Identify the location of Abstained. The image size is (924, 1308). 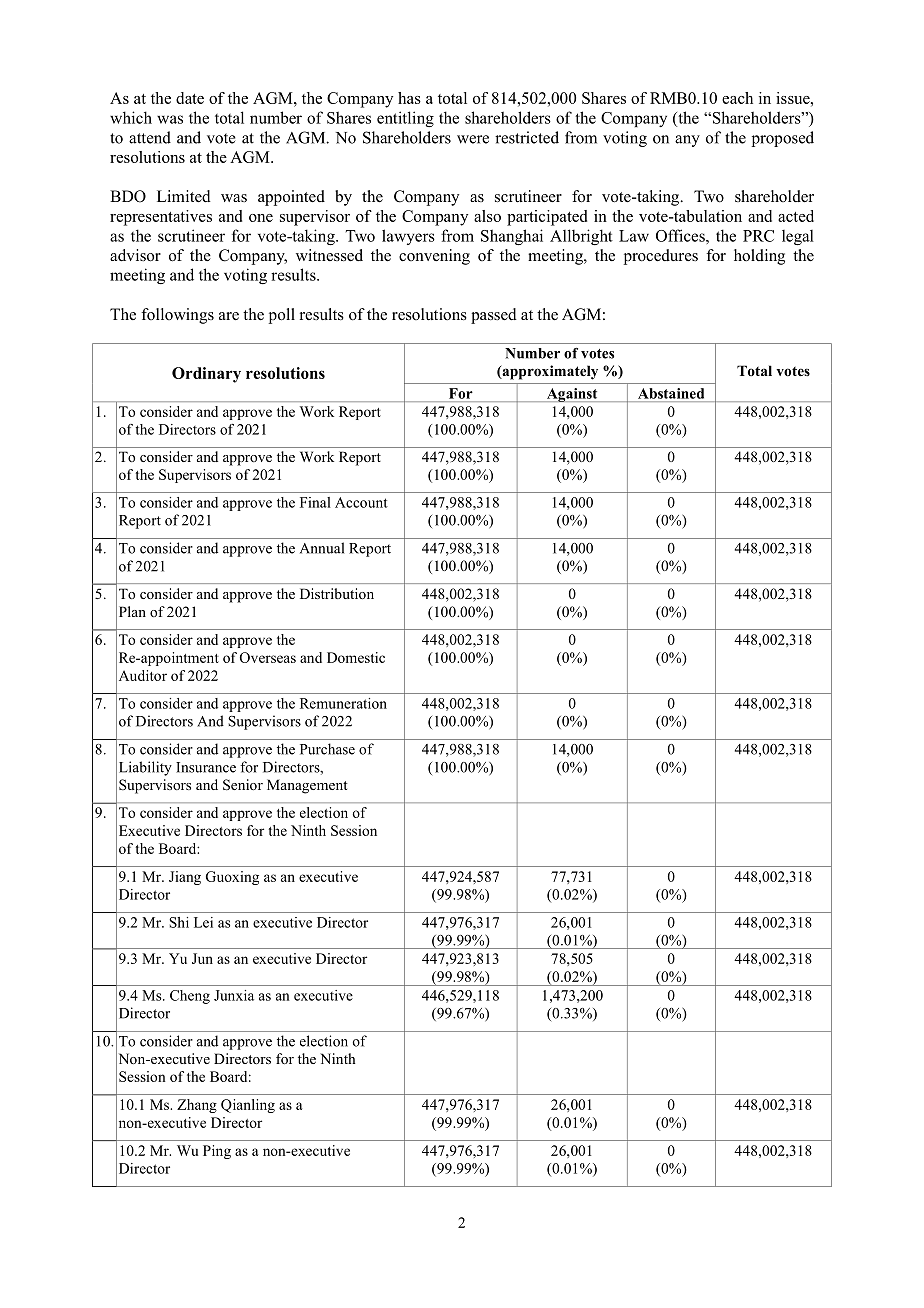
(671, 393).
